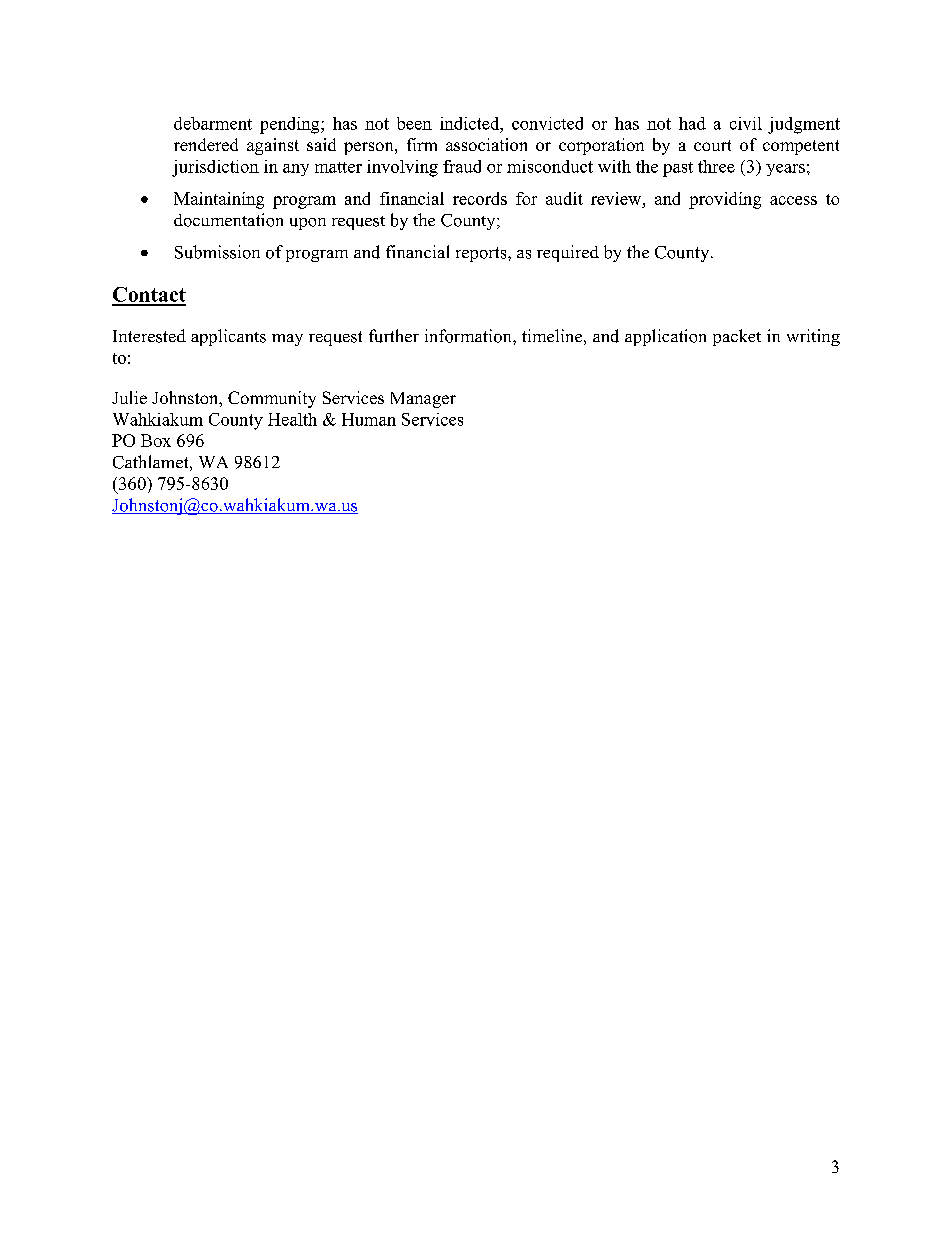 The image size is (952, 1233). I want to click on Maintaining, so click(219, 200).
